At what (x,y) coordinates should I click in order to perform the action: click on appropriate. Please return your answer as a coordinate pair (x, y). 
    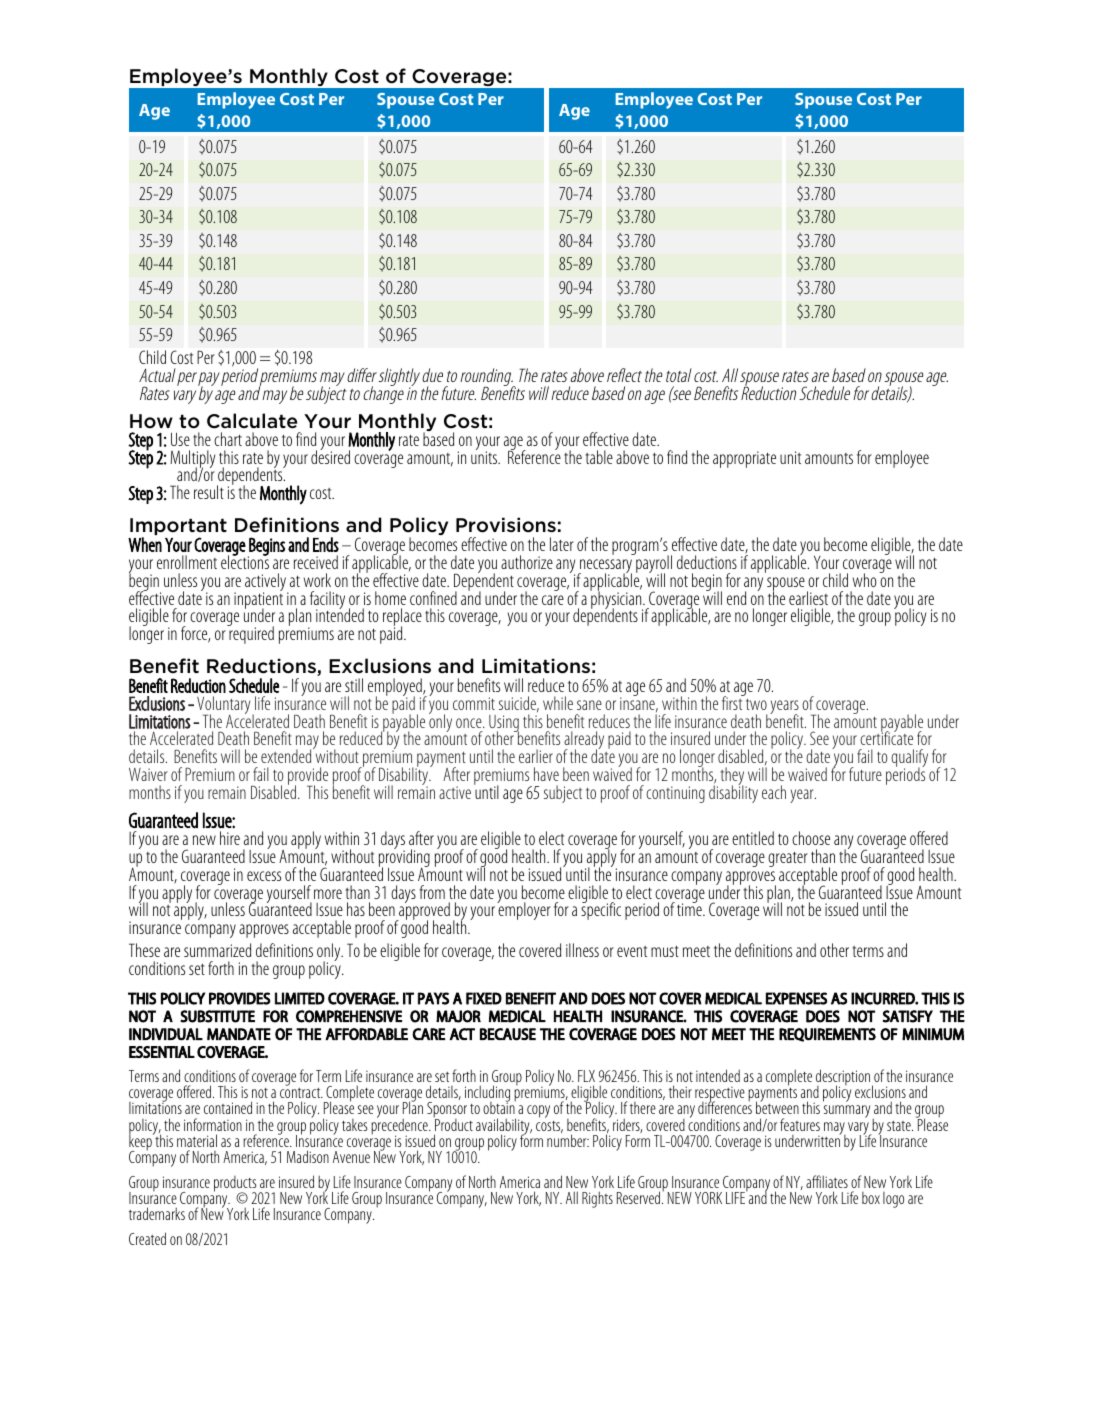
    Looking at the image, I should click on (744, 459).
